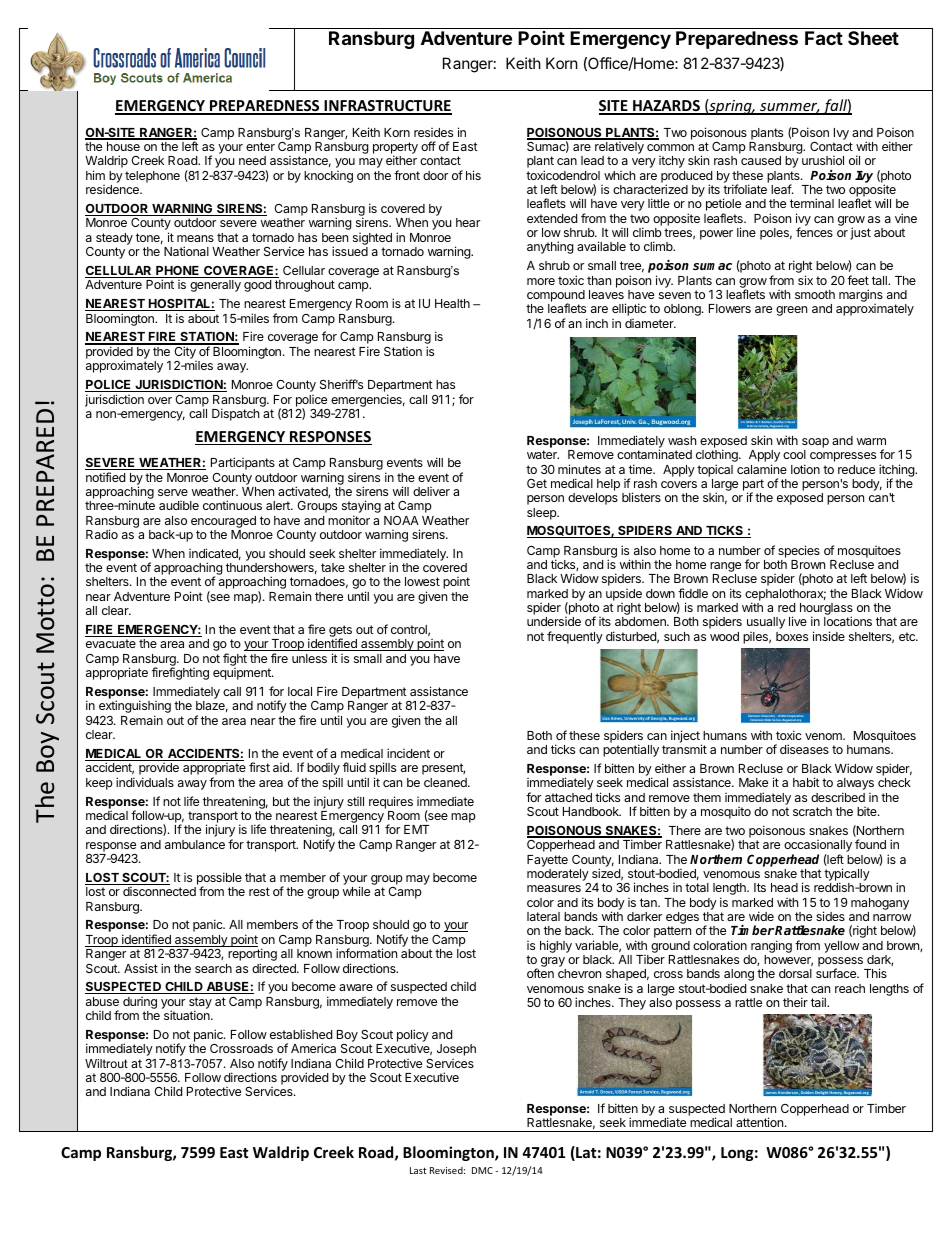 The image size is (952, 1233). I want to click on DMC, so click(482, 1170).
